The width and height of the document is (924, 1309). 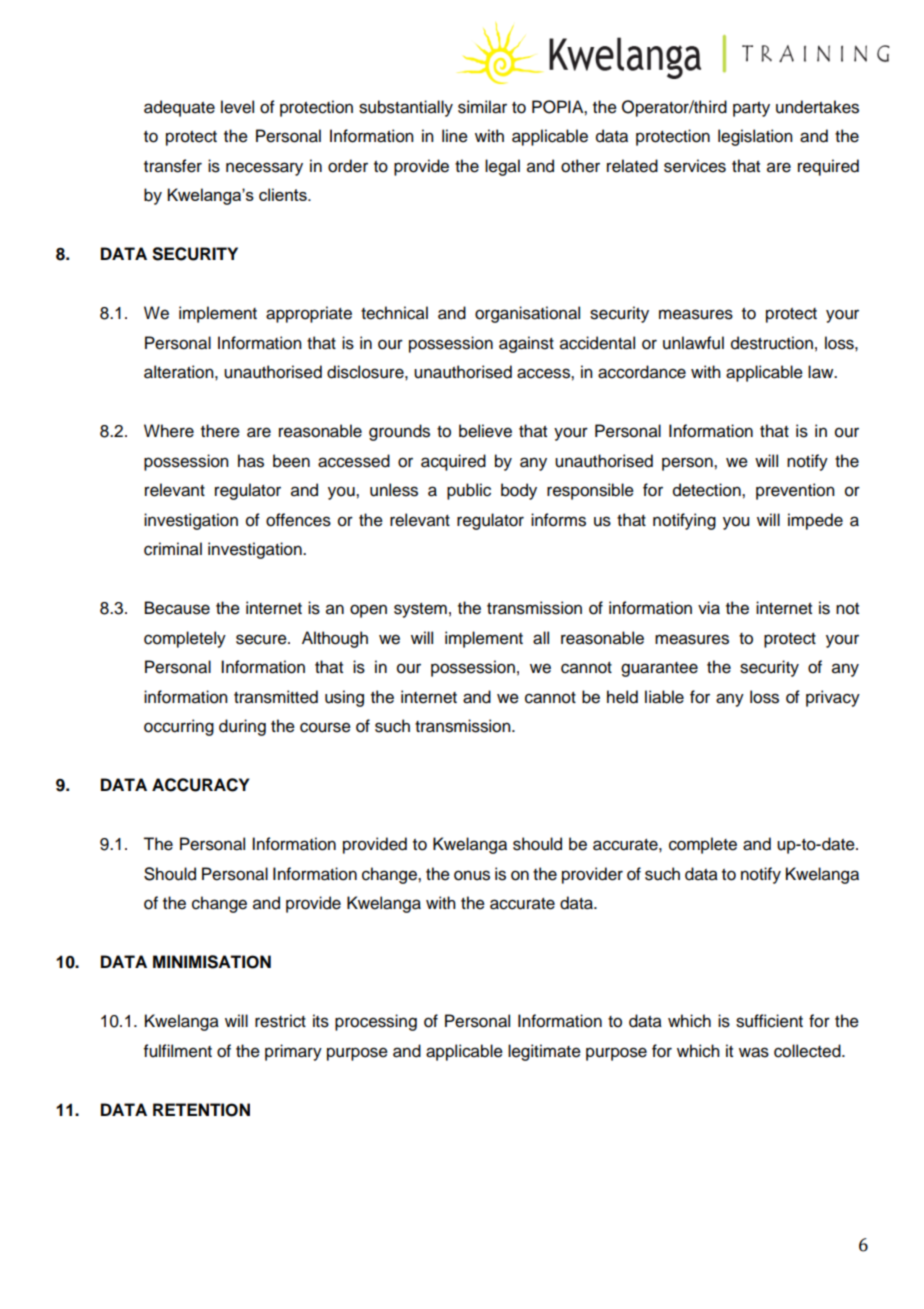 I want to click on prevention, so click(x=795, y=491).
